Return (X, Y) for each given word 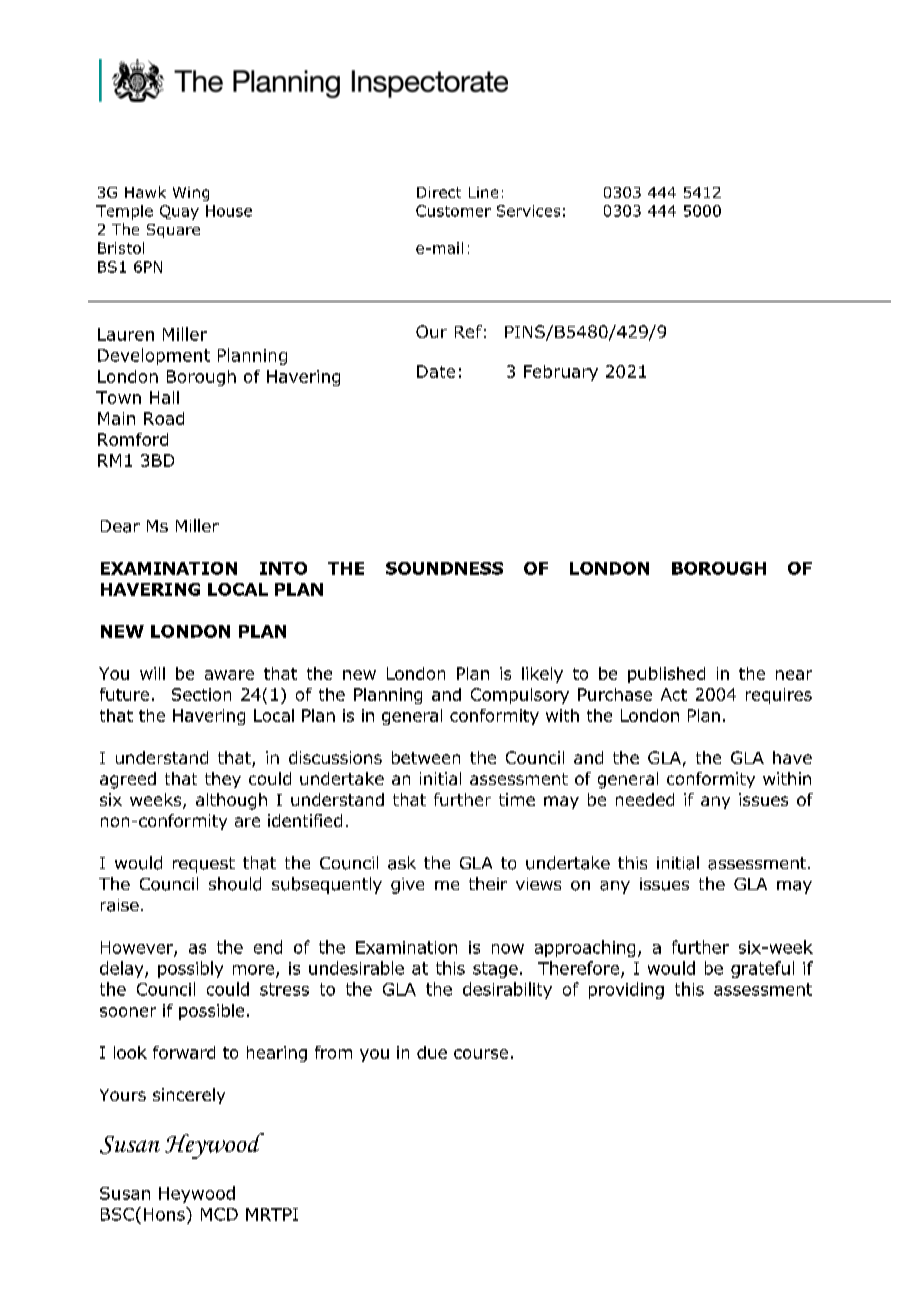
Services (528, 211)
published (666, 675)
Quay (179, 212)
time (517, 799)
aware (229, 675)
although (231, 801)
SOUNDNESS (444, 568)
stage (495, 970)
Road (164, 418)
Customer (453, 211)
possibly (190, 969)
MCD (219, 1214)
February (561, 373)
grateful (762, 969)
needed (645, 799)
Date (436, 371)
